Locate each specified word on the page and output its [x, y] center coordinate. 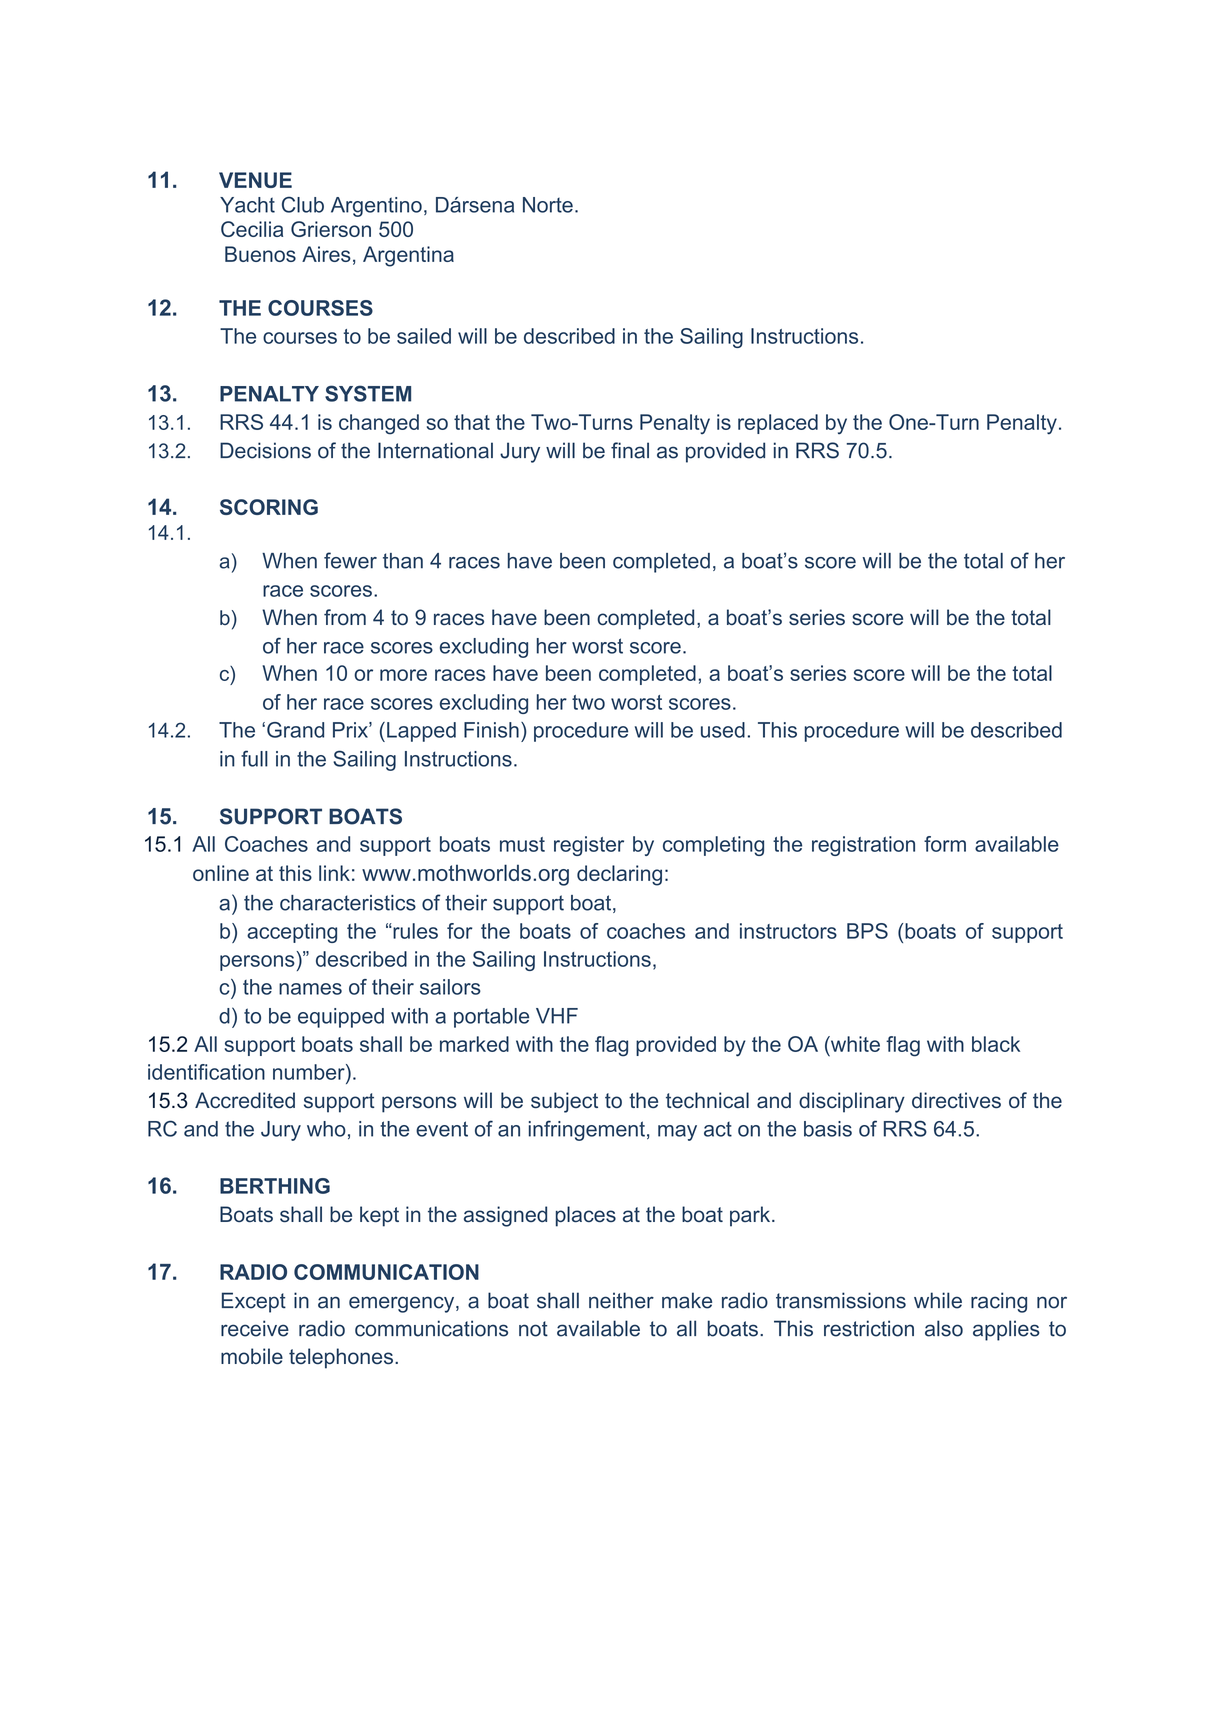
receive [255, 1328]
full [254, 758]
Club [303, 204]
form [945, 844]
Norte [548, 205]
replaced [778, 424]
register [589, 846]
